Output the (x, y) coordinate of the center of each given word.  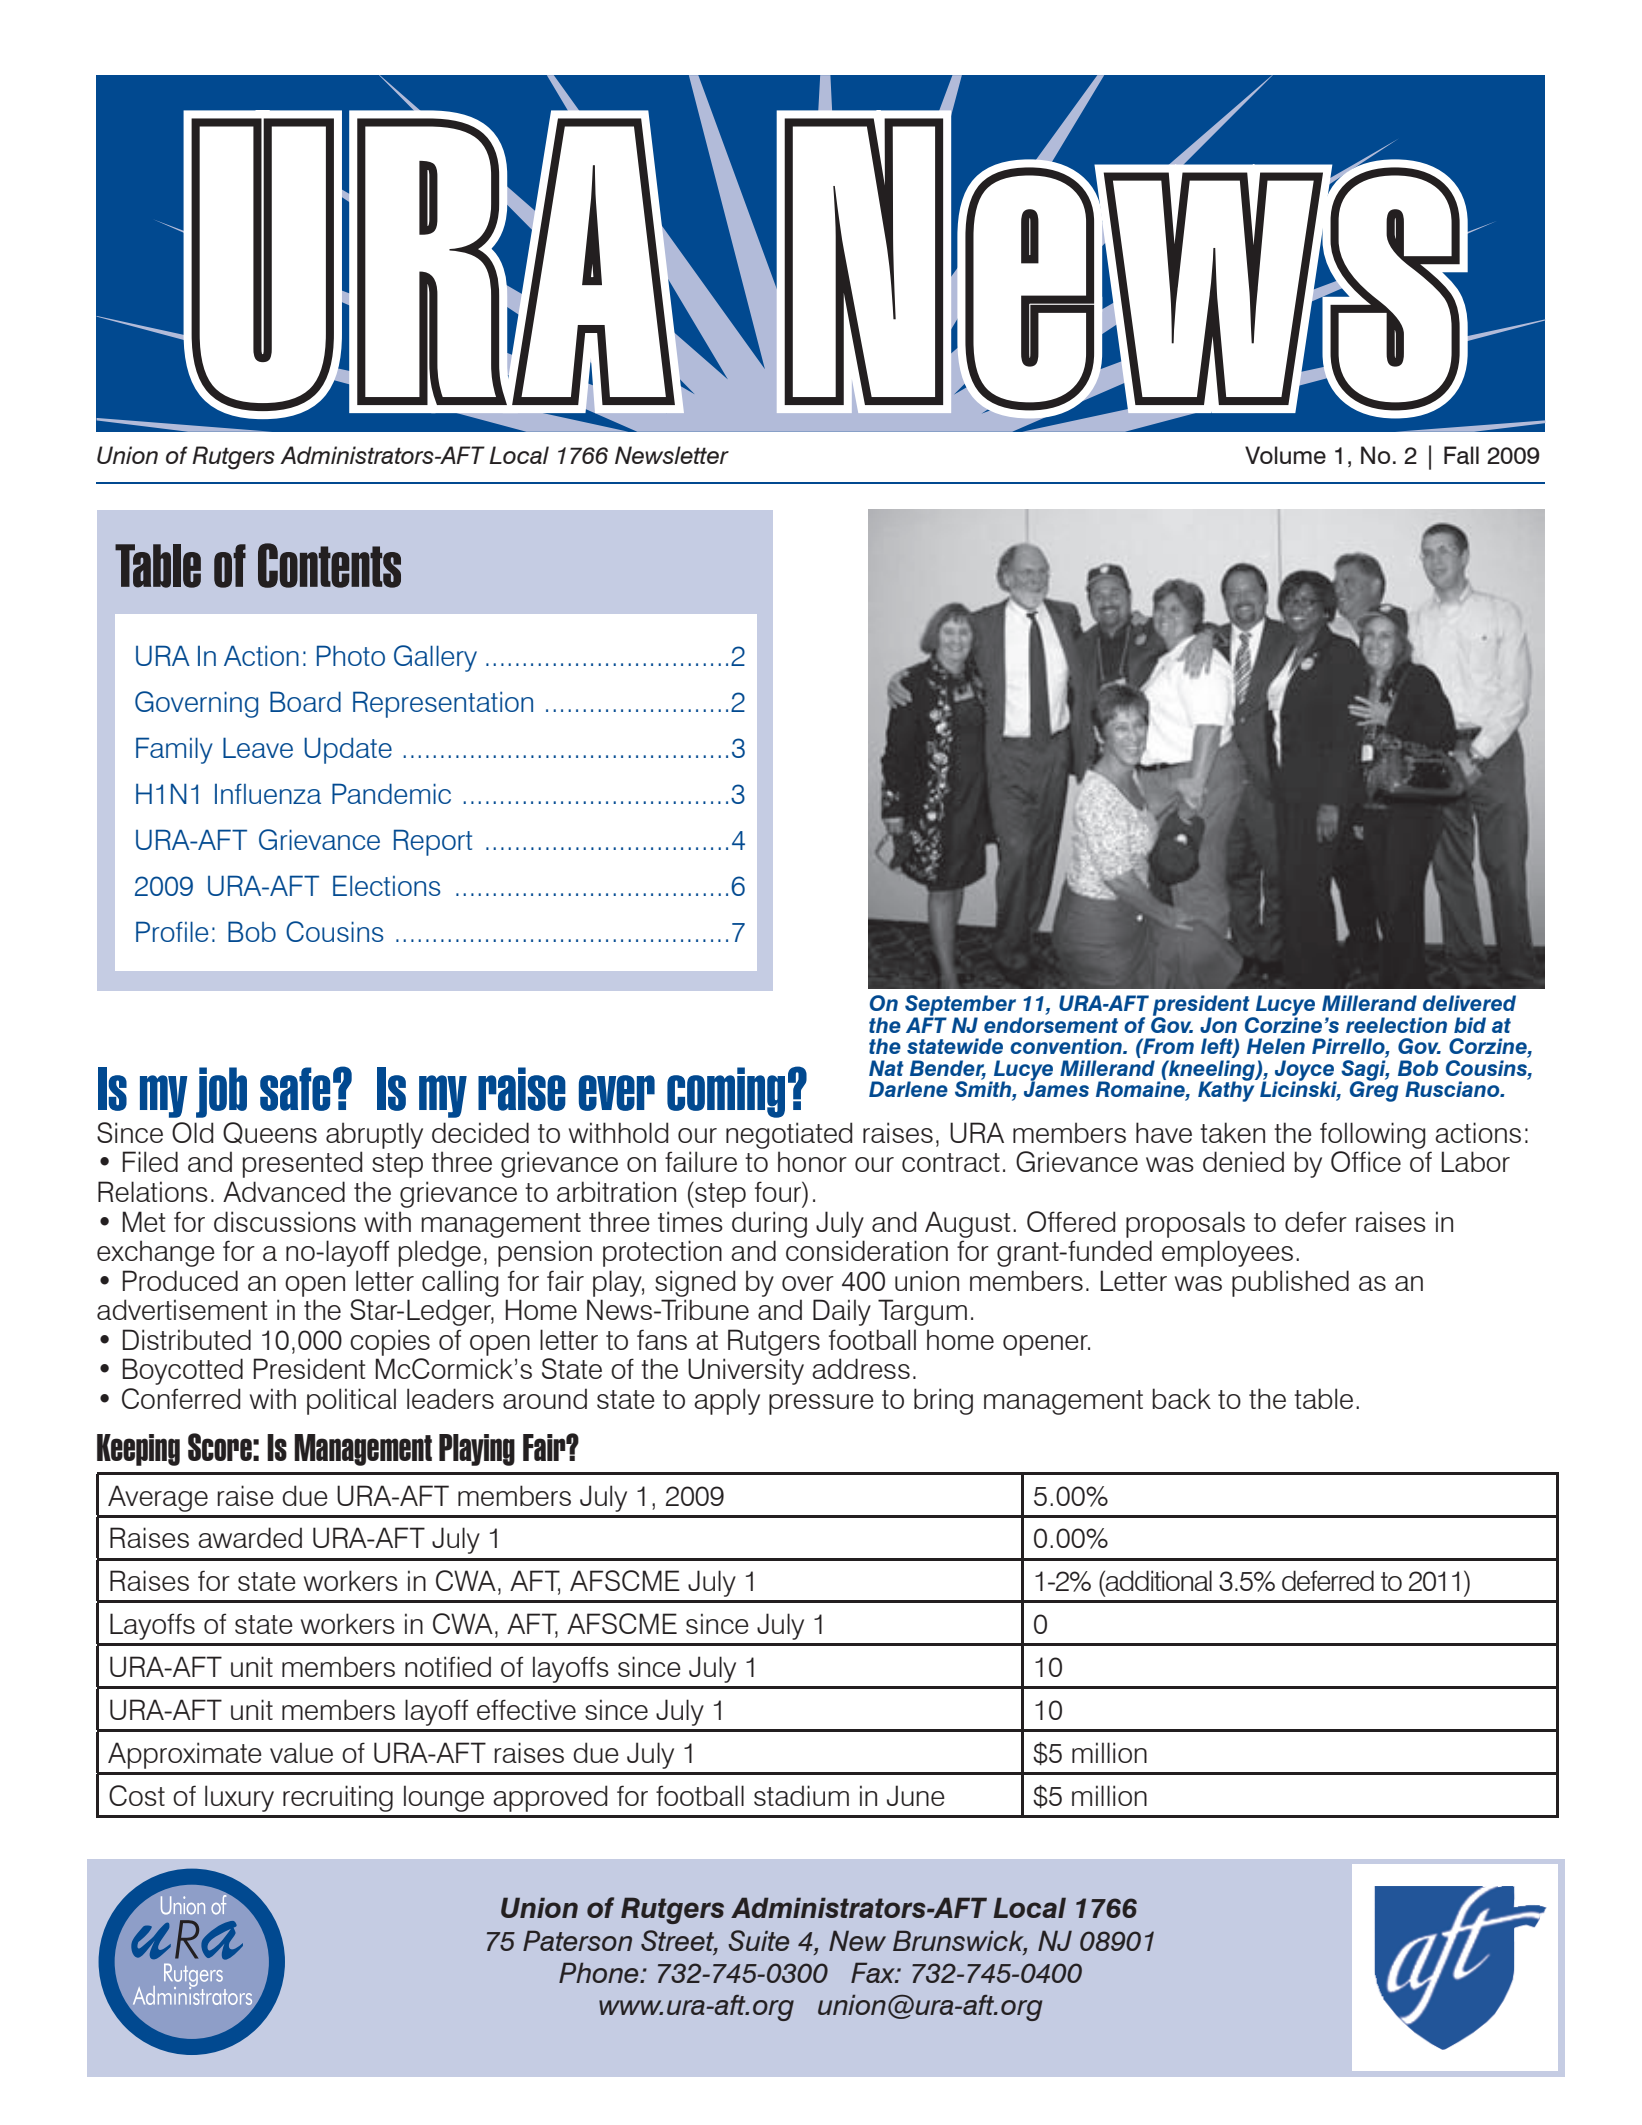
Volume (1285, 455)
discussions (285, 1221)
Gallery (435, 658)
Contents (329, 565)
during (769, 1224)
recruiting (338, 1798)
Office (1366, 1161)
